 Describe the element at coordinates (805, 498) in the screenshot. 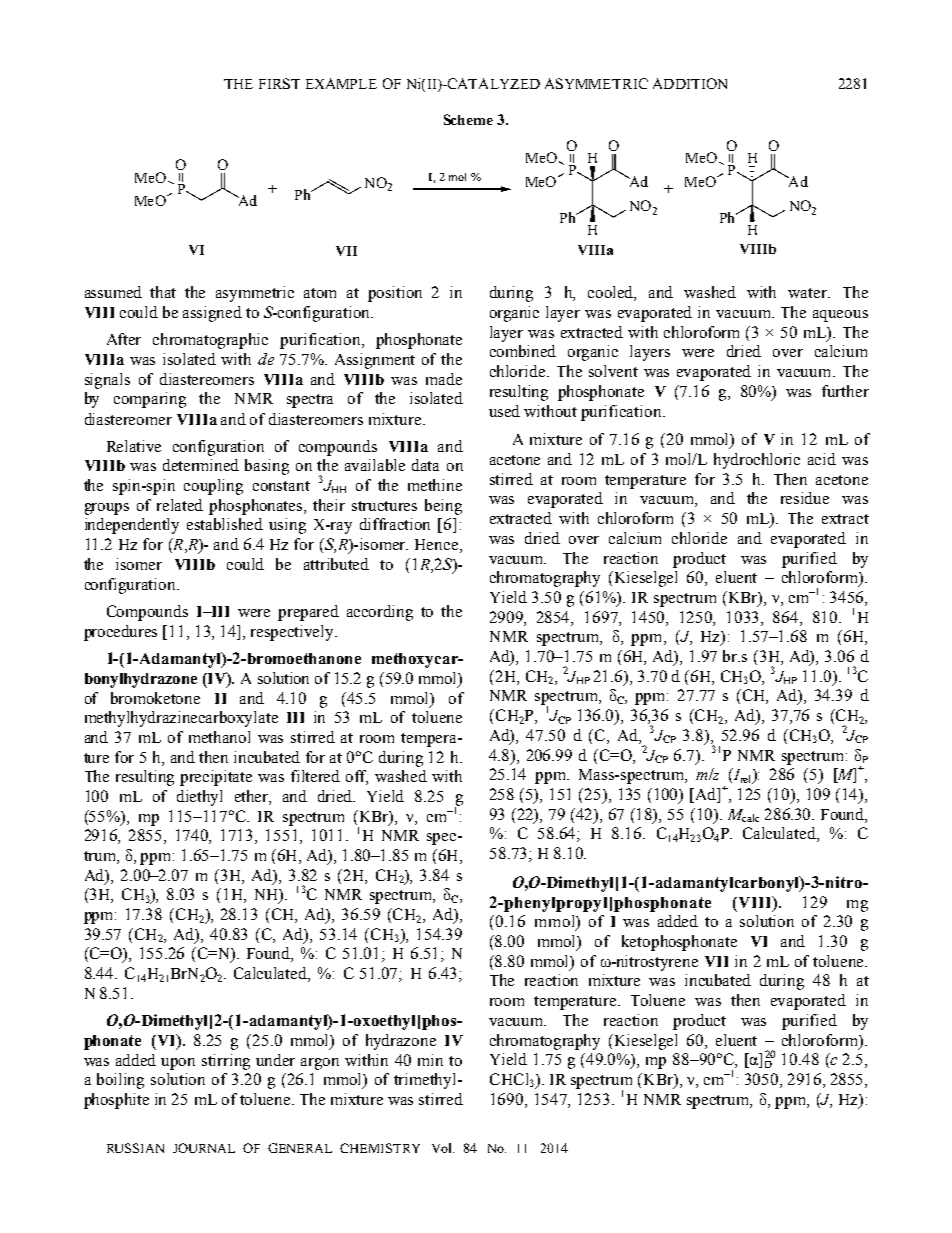

I see `residue` at that location.
